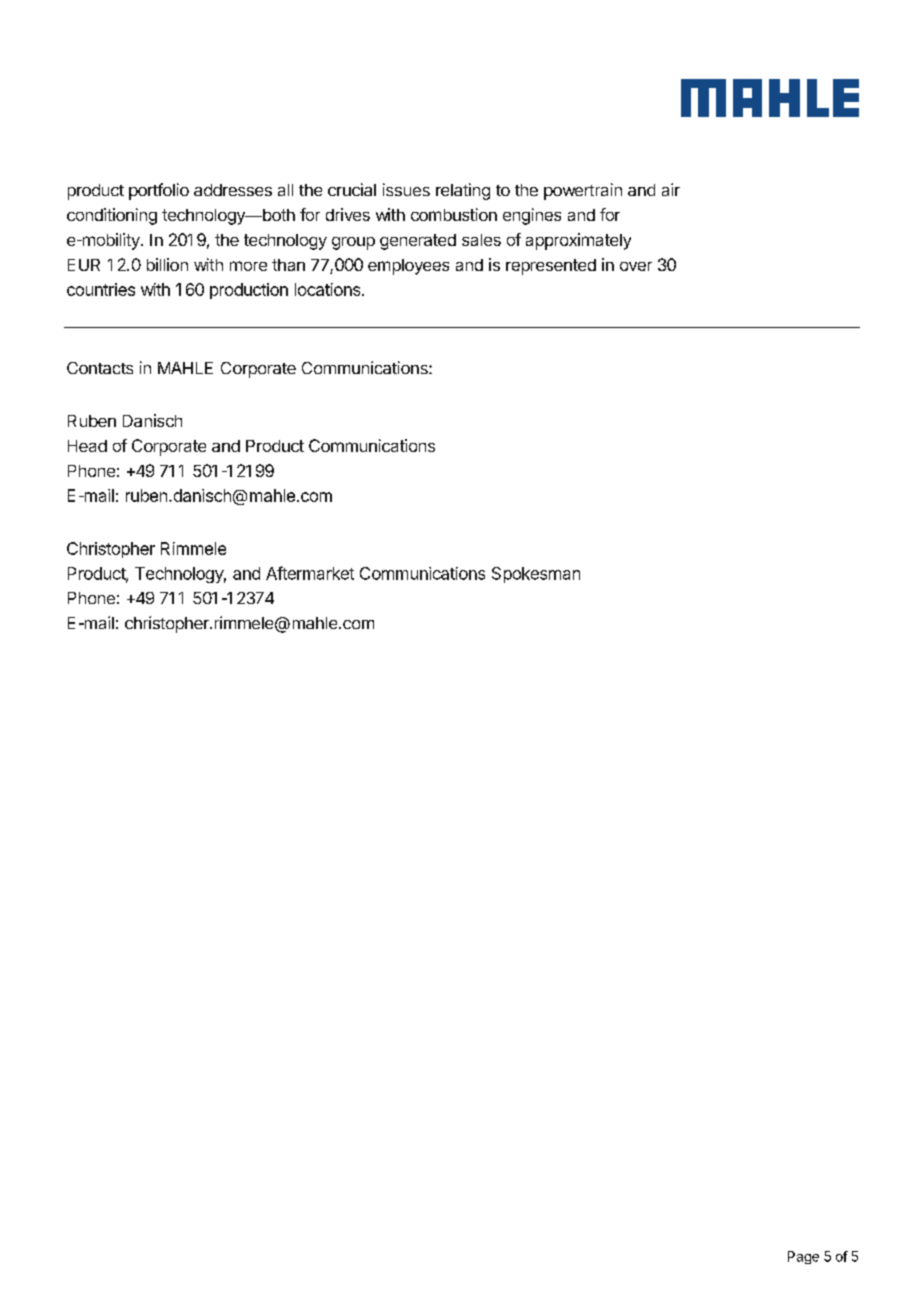 This page has height=1309, width=924. I want to click on represented, so click(551, 267).
